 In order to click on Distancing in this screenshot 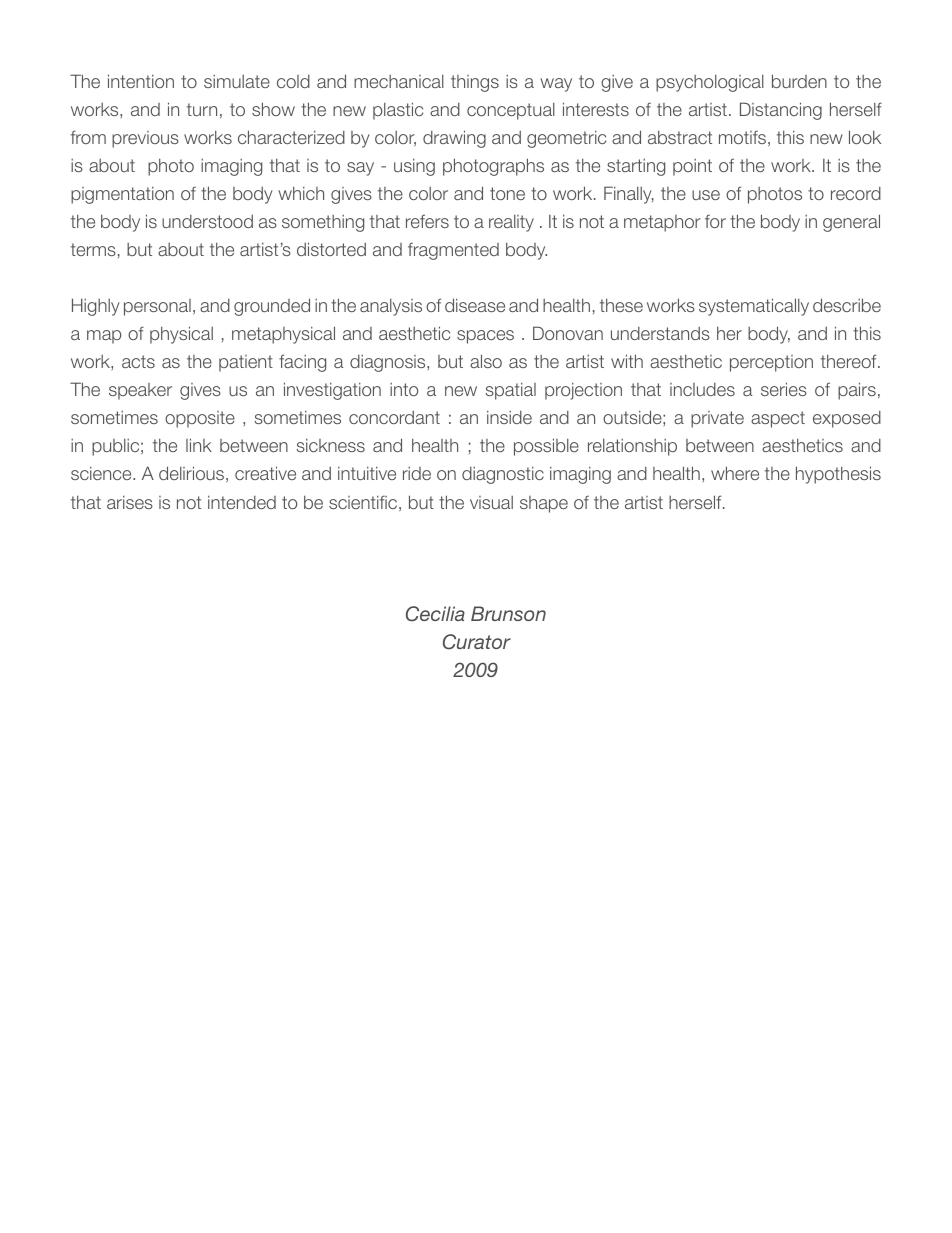, I will do `click(781, 111)`.
